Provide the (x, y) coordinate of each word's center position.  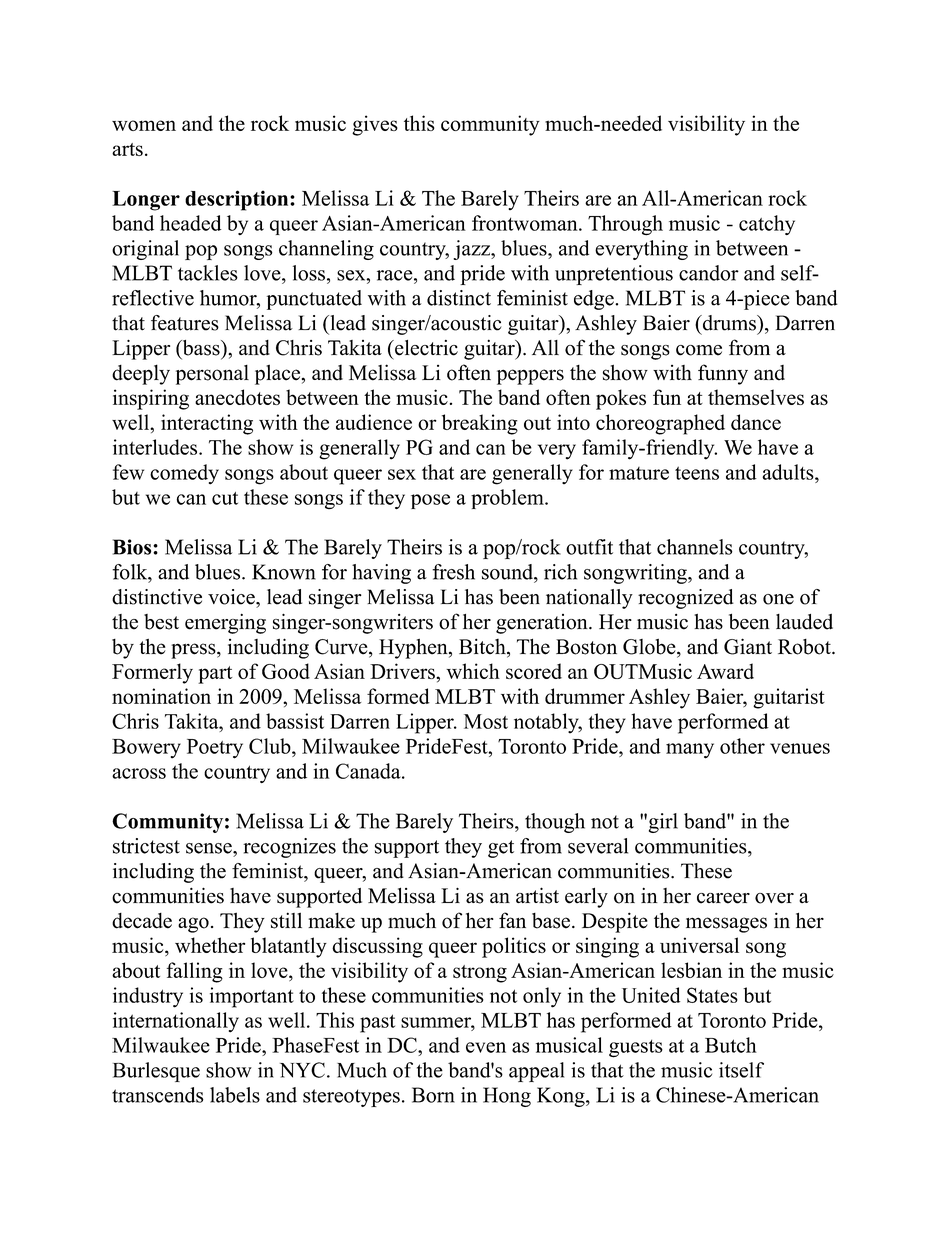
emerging (225, 624)
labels (235, 1095)
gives (375, 125)
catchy (767, 225)
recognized (686, 599)
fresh (453, 572)
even (486, 1047)
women (144, 125)
